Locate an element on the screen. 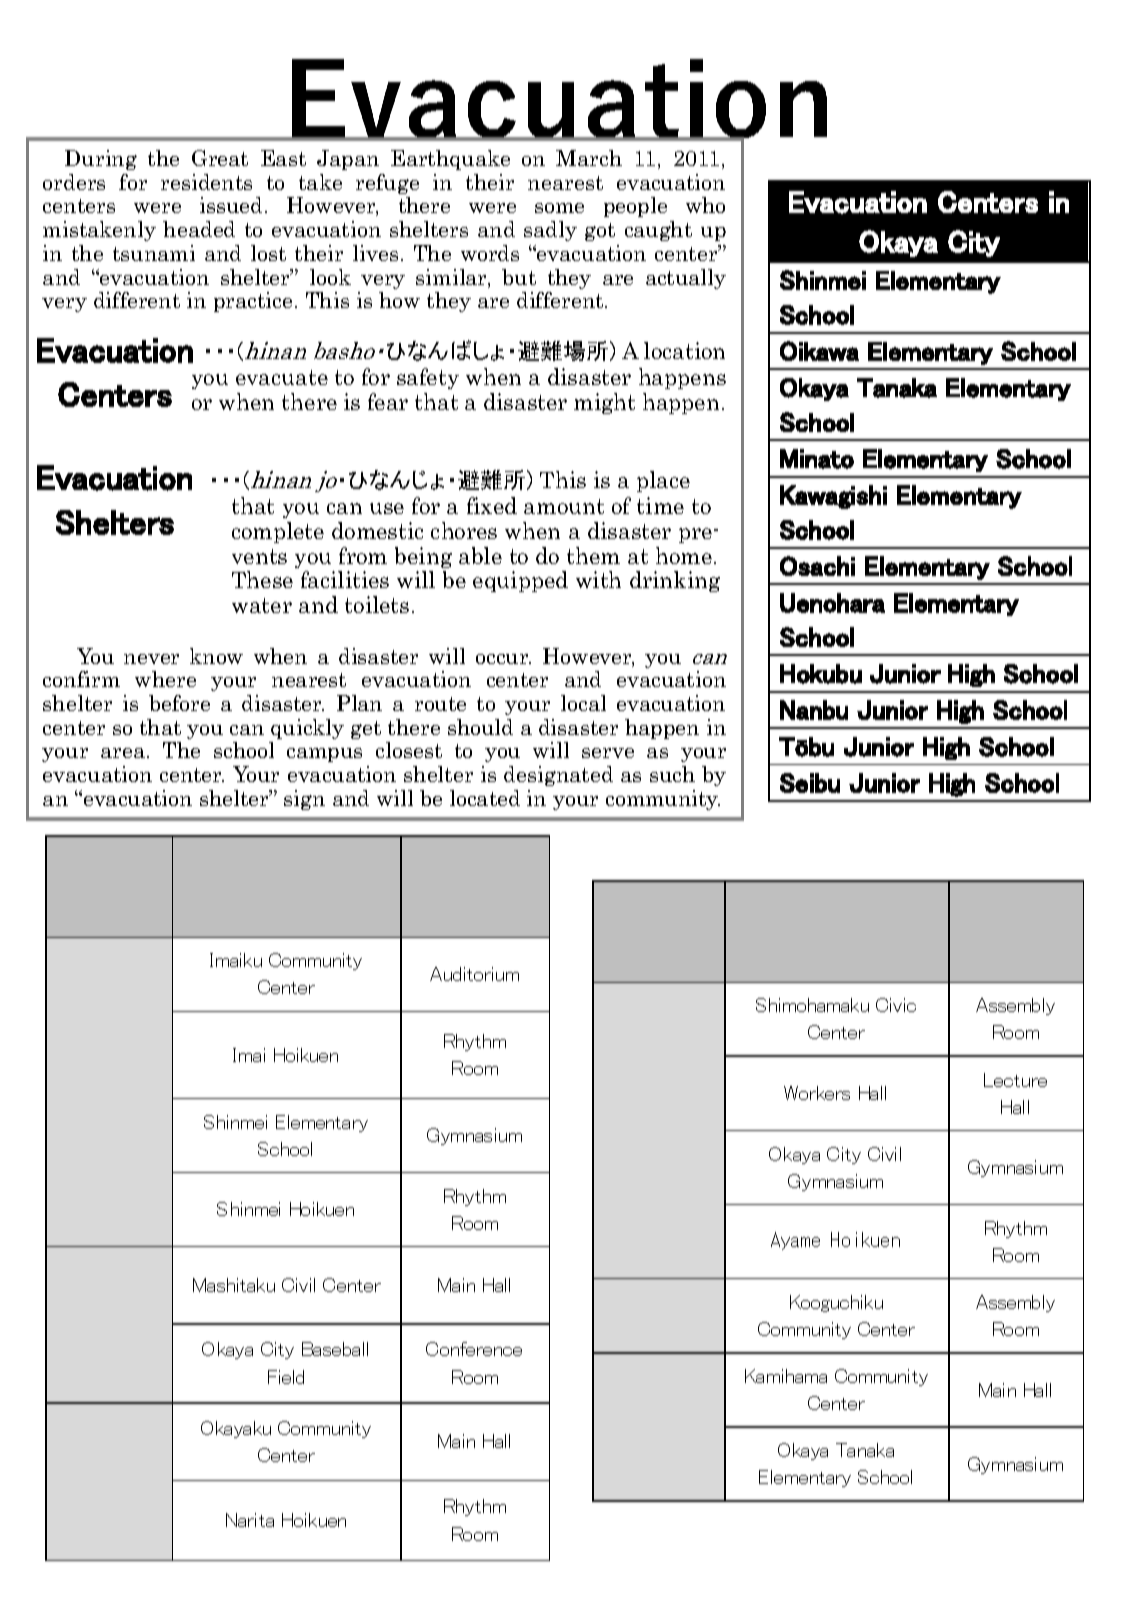 The image size is (1133, 1602). Workers is located at coordinates (817, 1093).
